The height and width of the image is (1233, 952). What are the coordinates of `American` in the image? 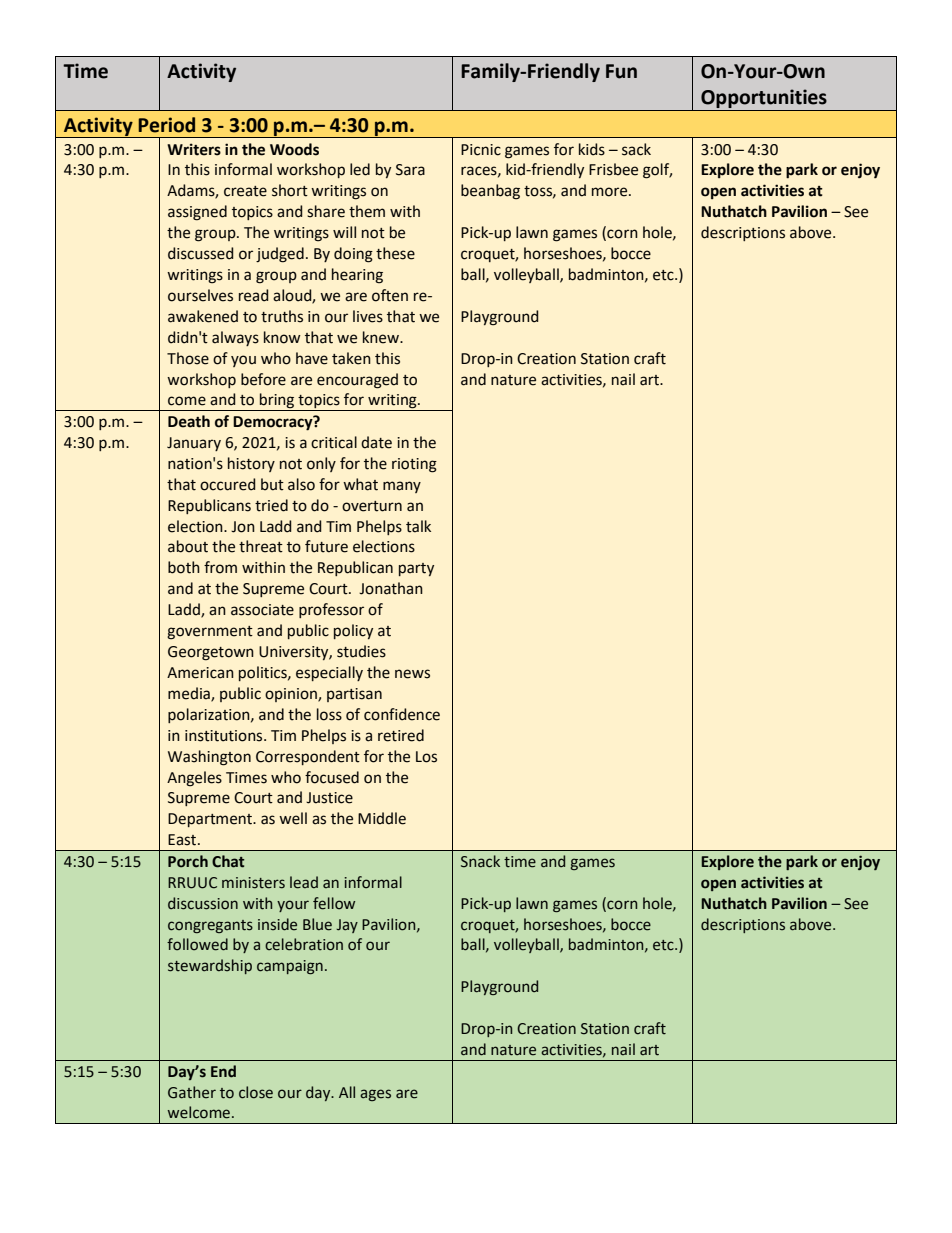 It's located at (200, 673).
